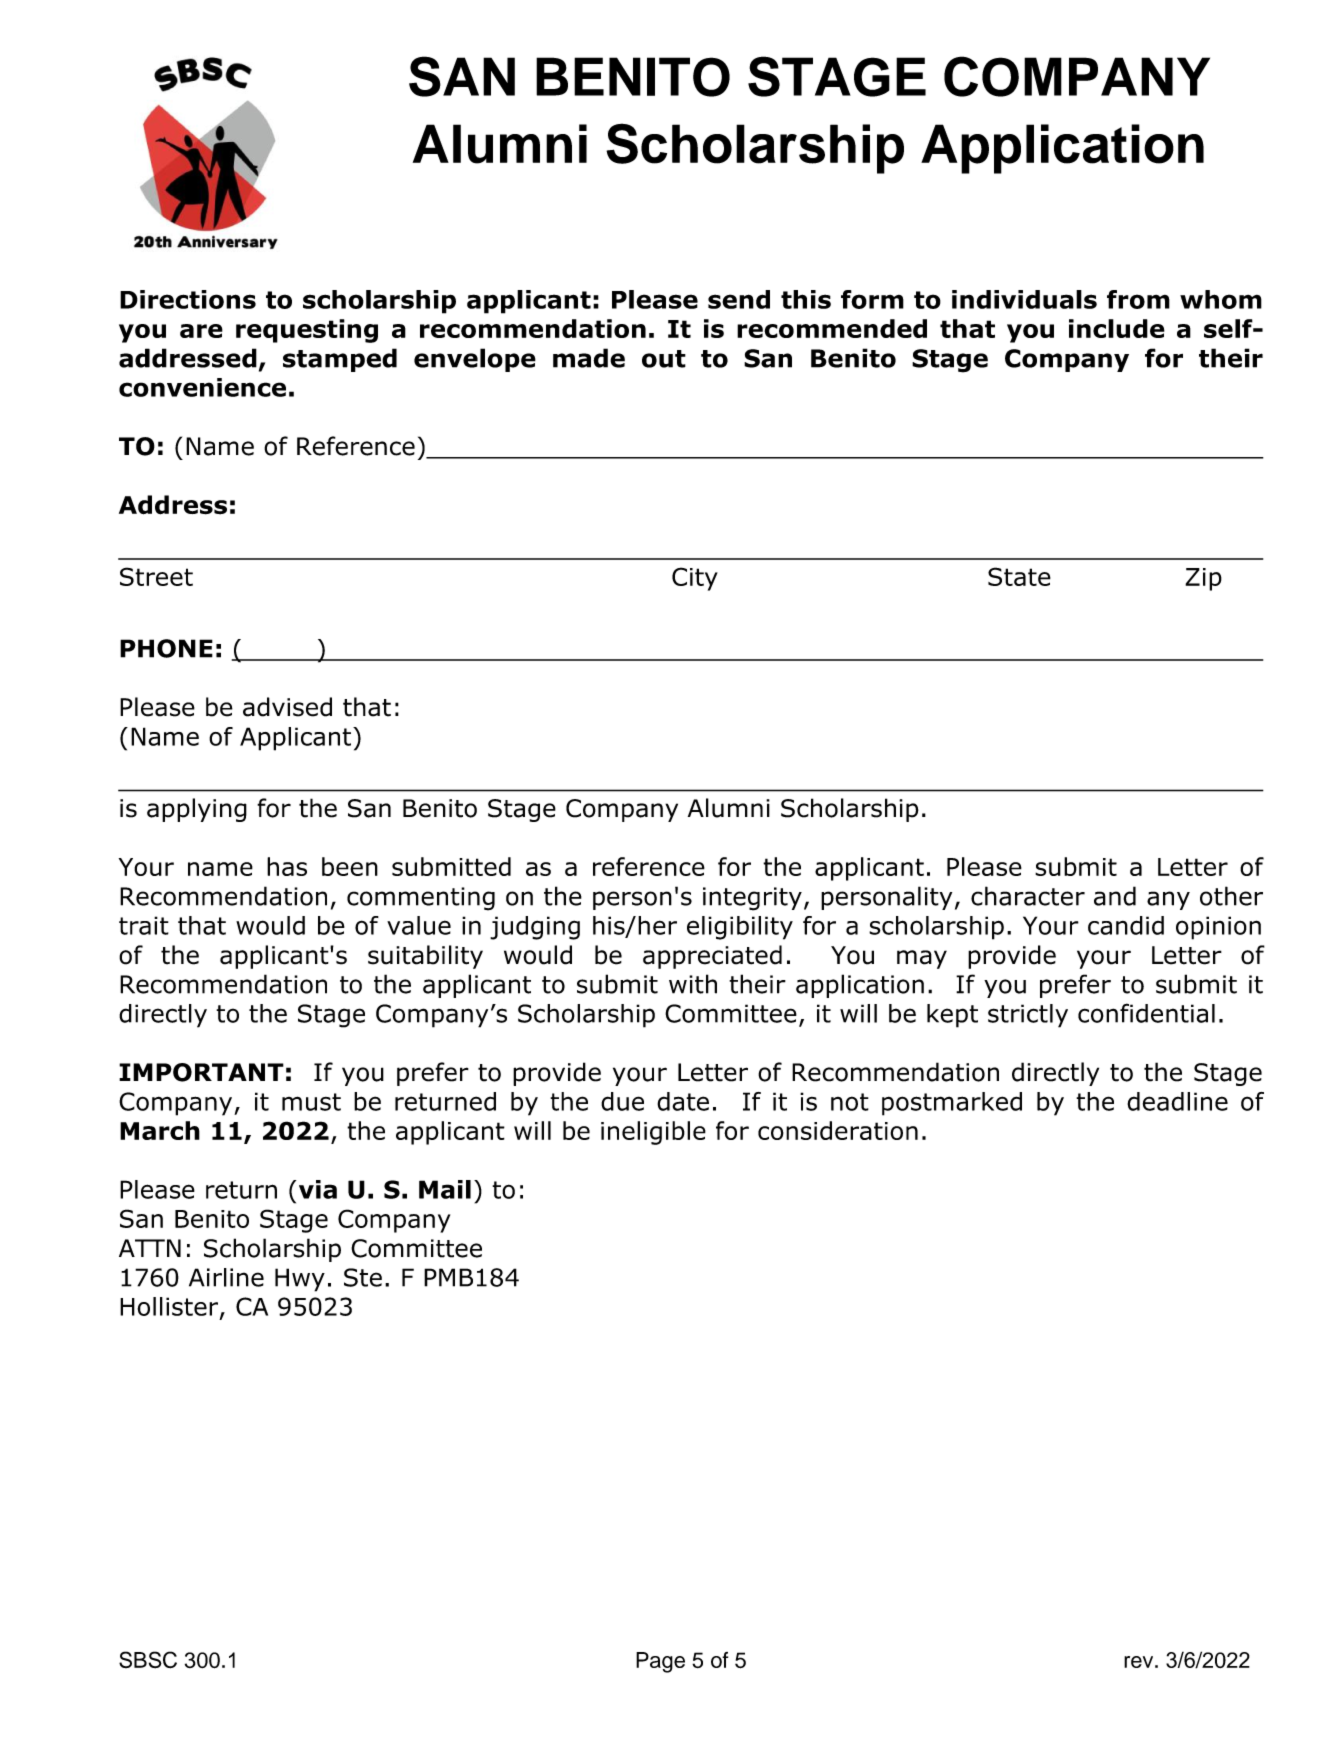  I want to click on suitability, so click(425, 957).
